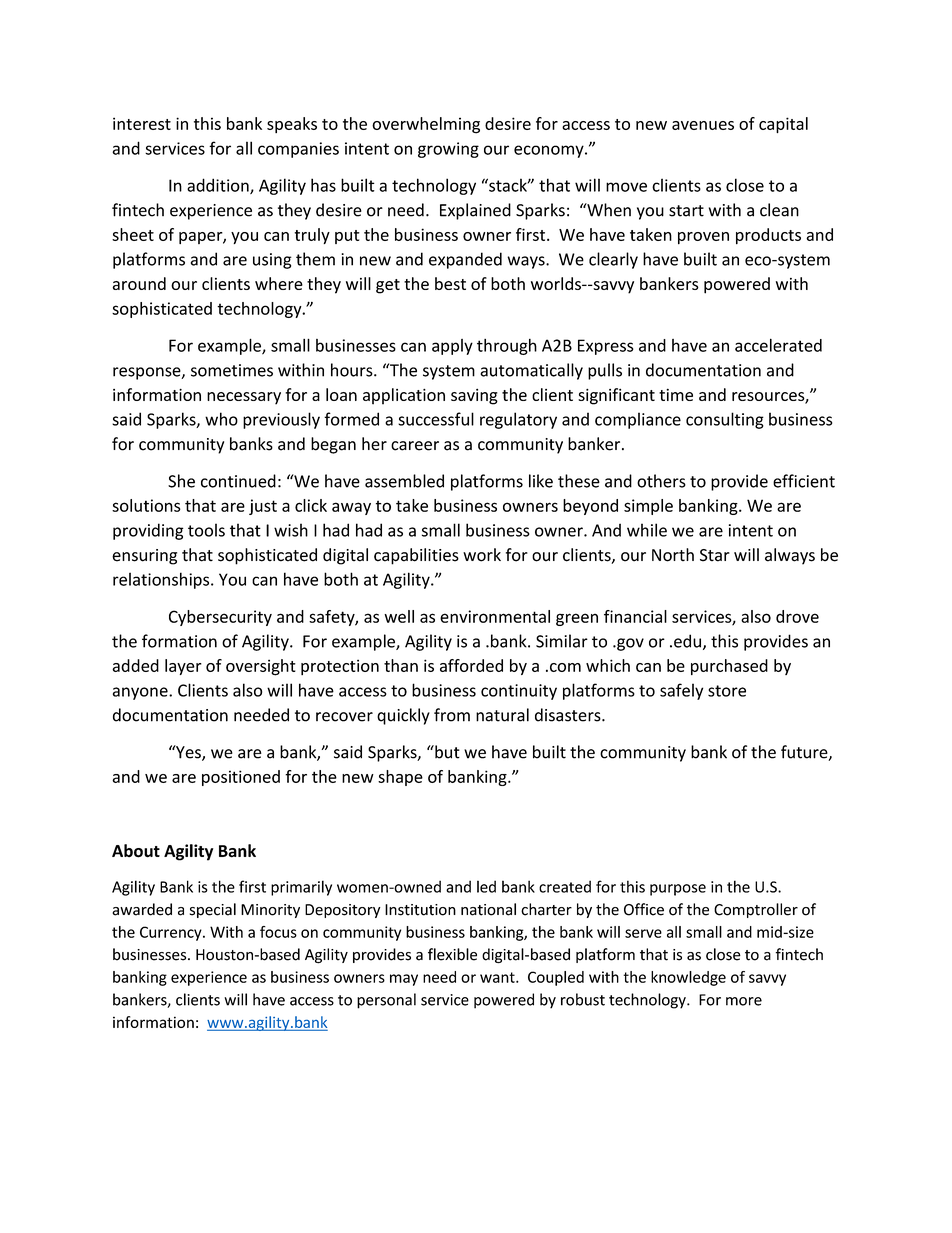 Image resolution: width=952 pixels, height=1233 pixels. What do you see at coordinates (448, 150) in the page?
I see `growing` at bounding box center [448, 150].
